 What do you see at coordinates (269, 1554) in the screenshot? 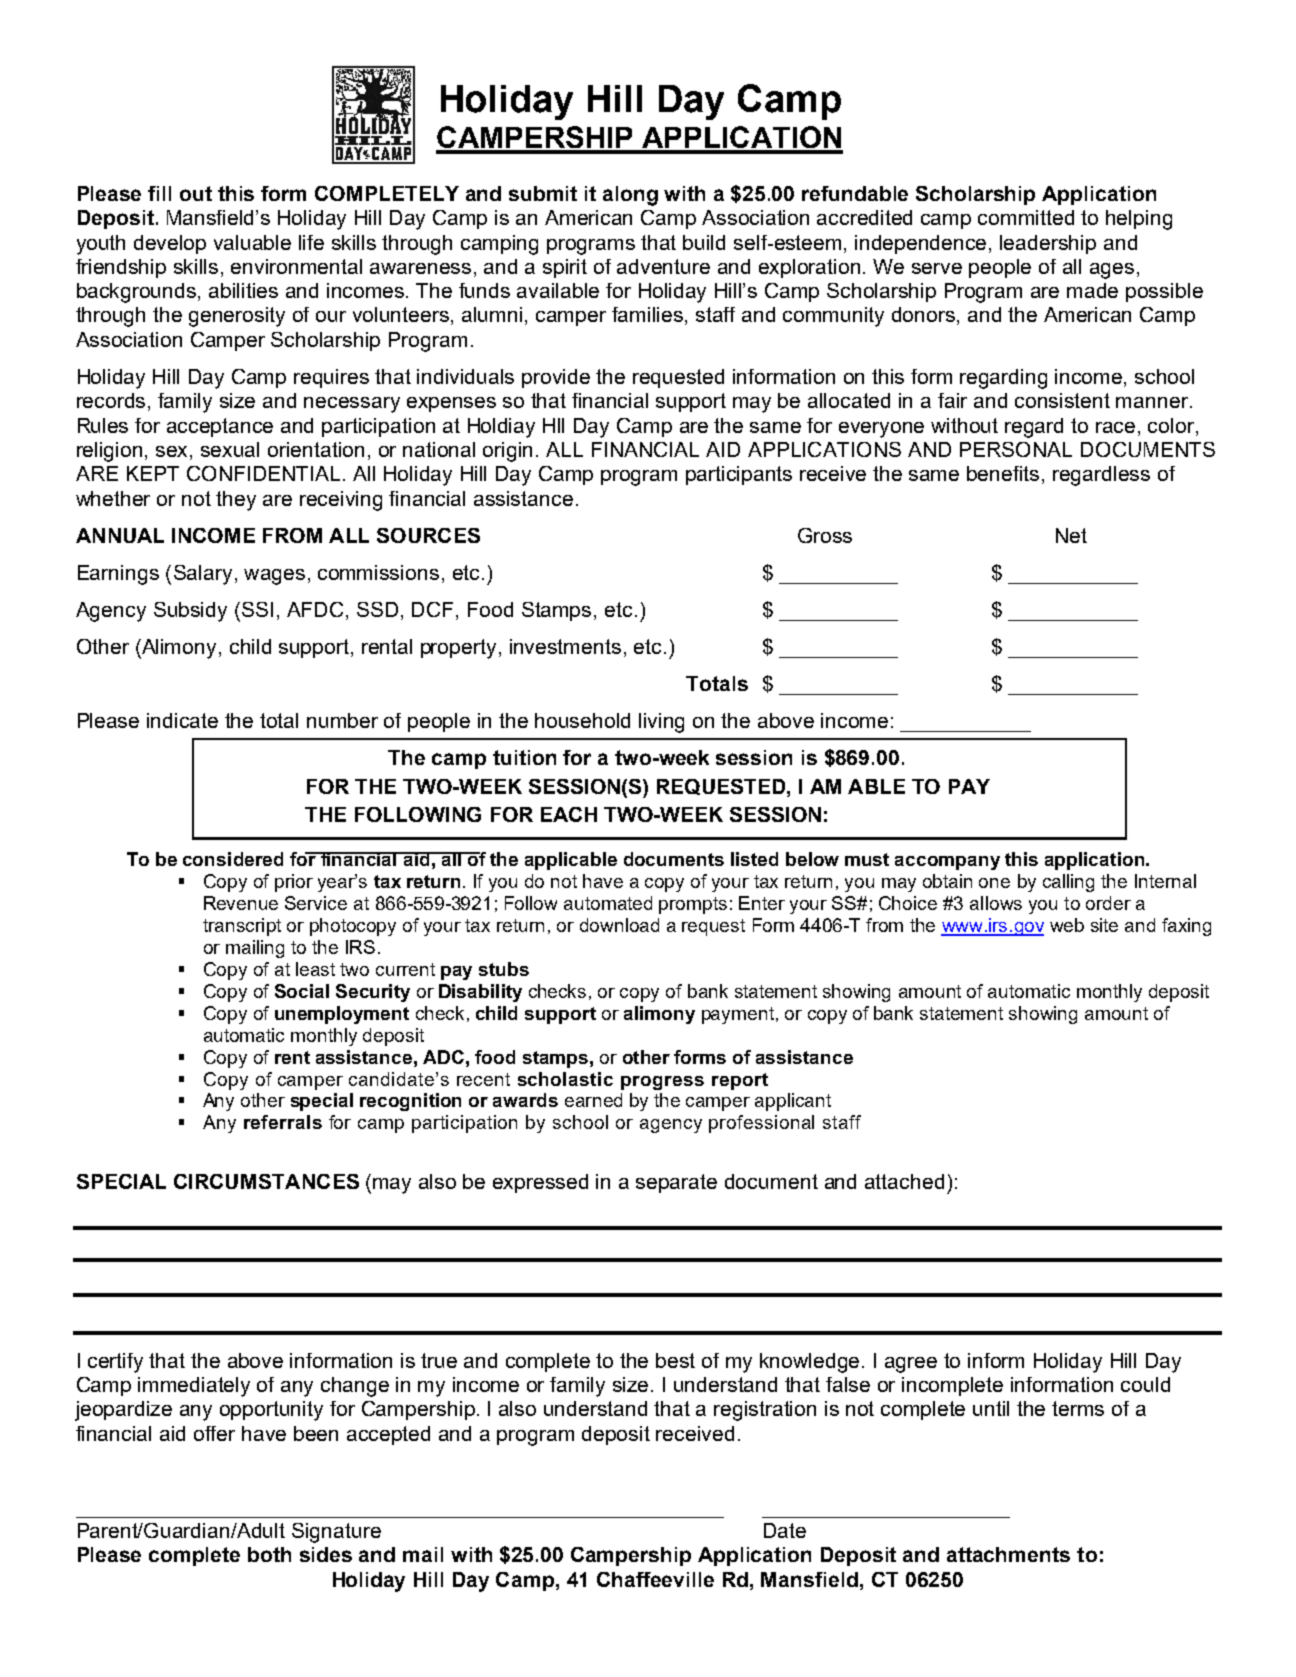
I see `both` at bounding box center [269, 1554].
